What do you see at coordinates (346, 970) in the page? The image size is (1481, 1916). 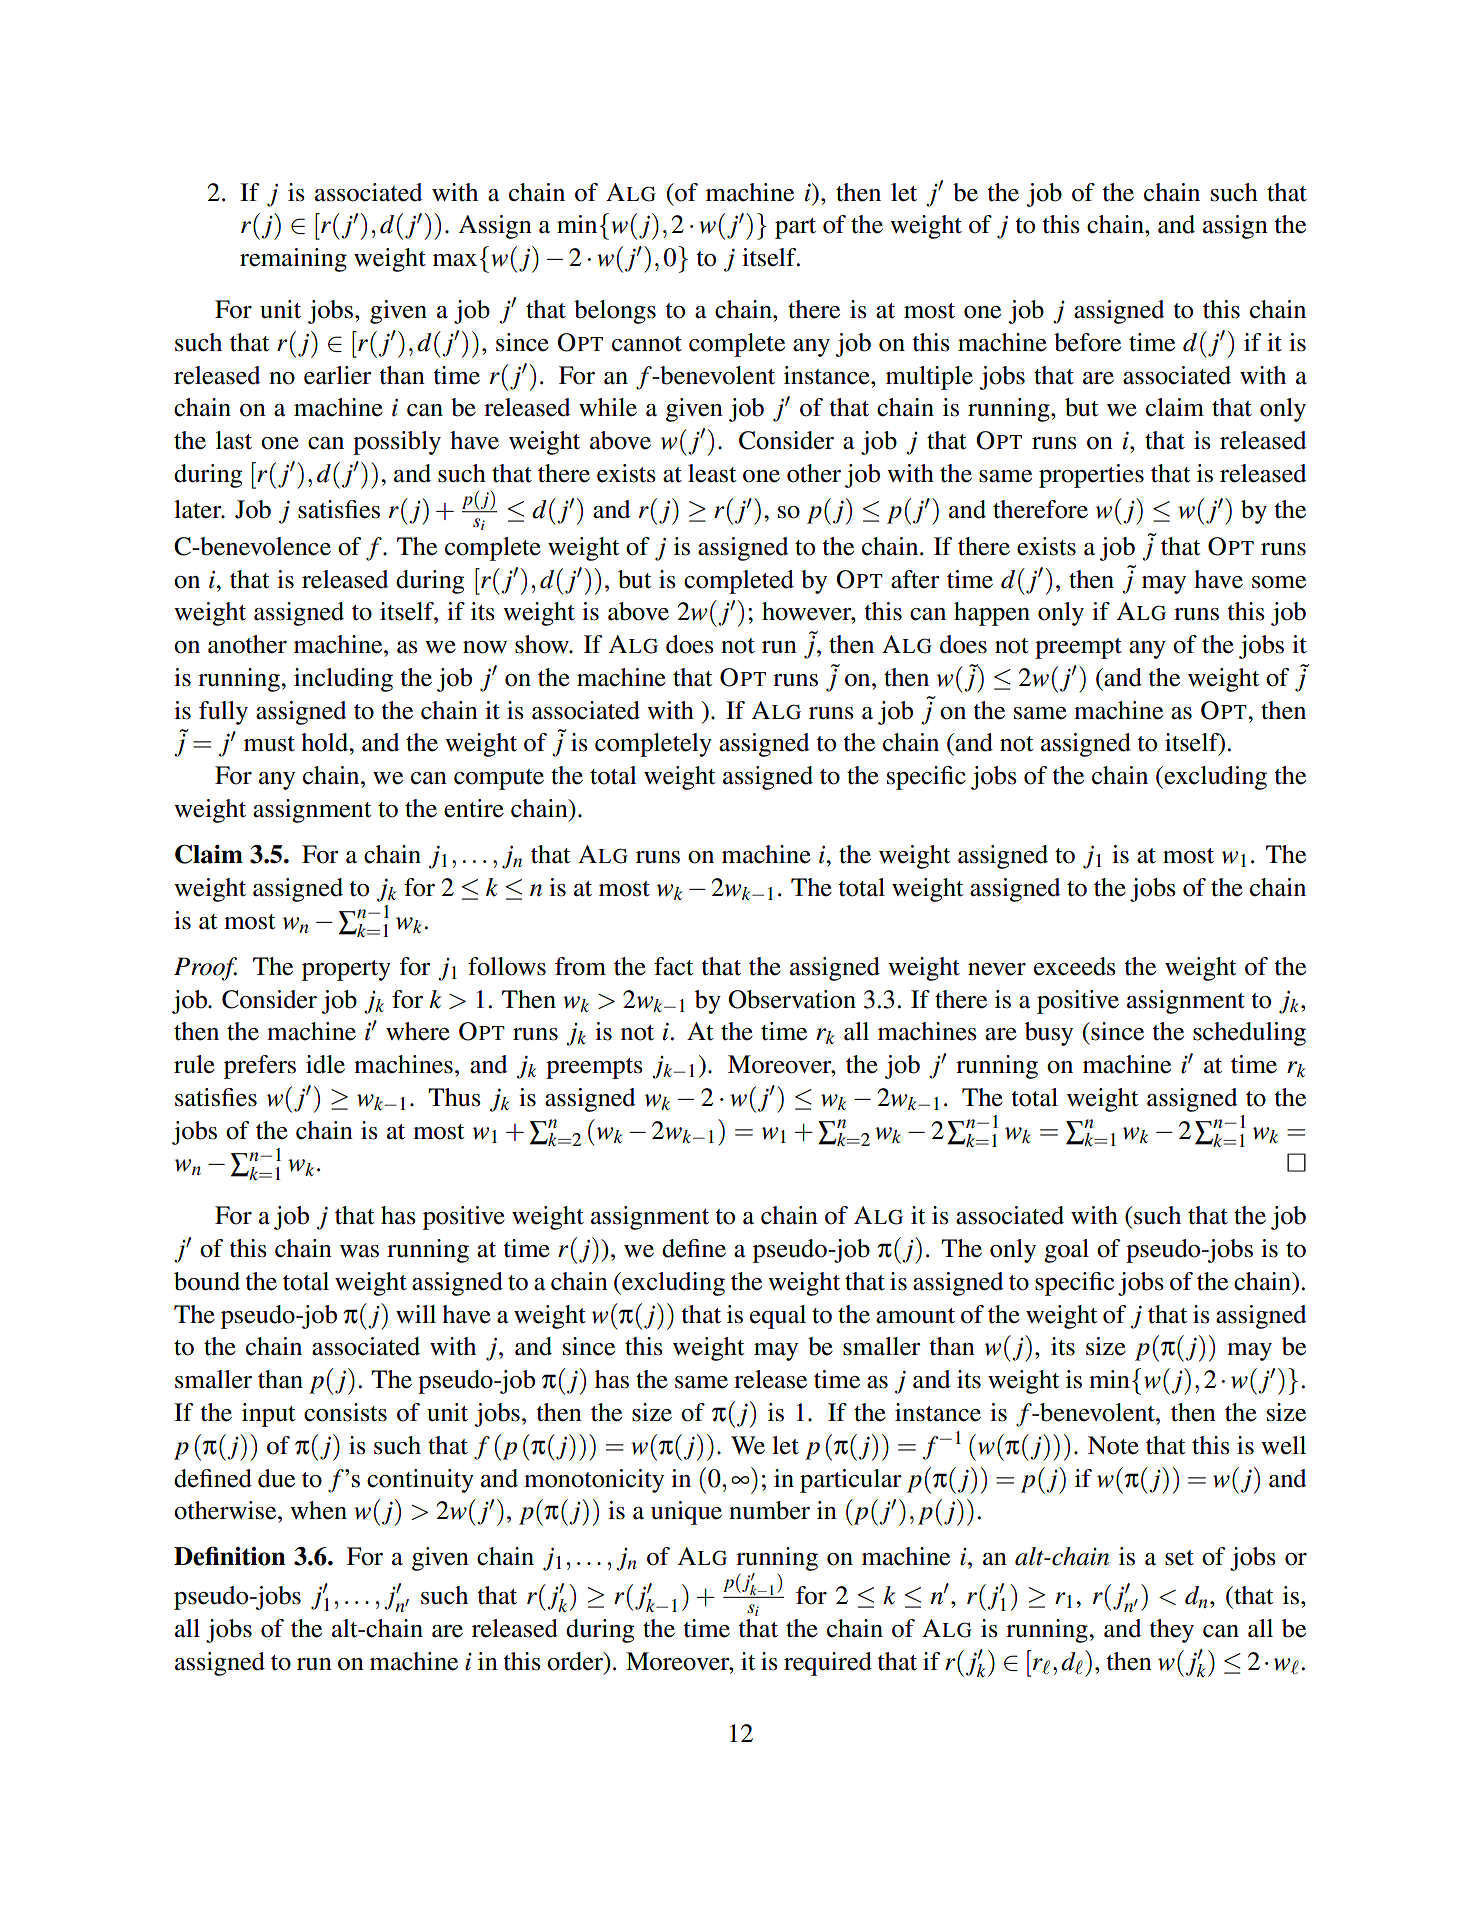 I see `property` at bounding box center [346, 970].
